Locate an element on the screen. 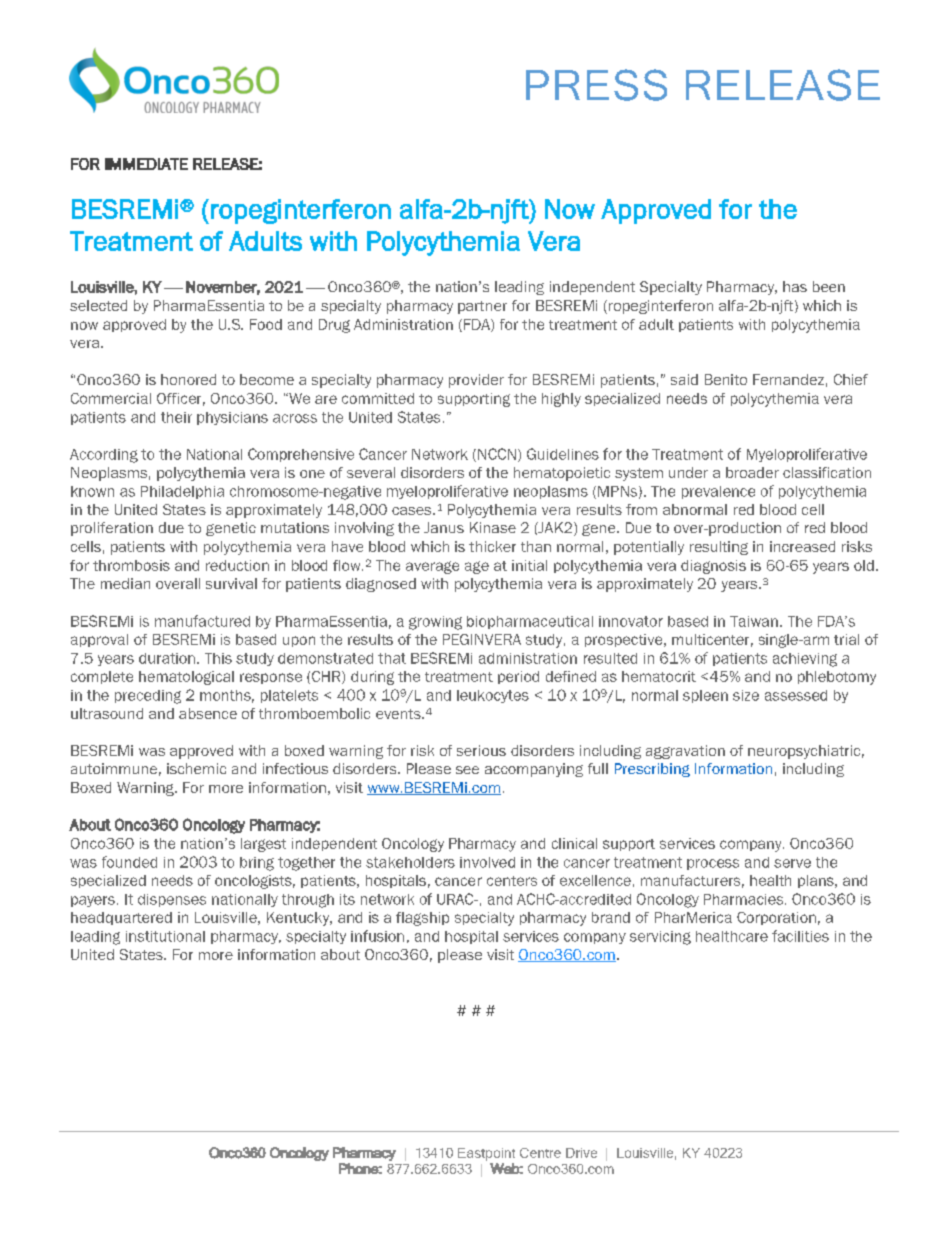  achieving is located at coordinates (805, 660).
